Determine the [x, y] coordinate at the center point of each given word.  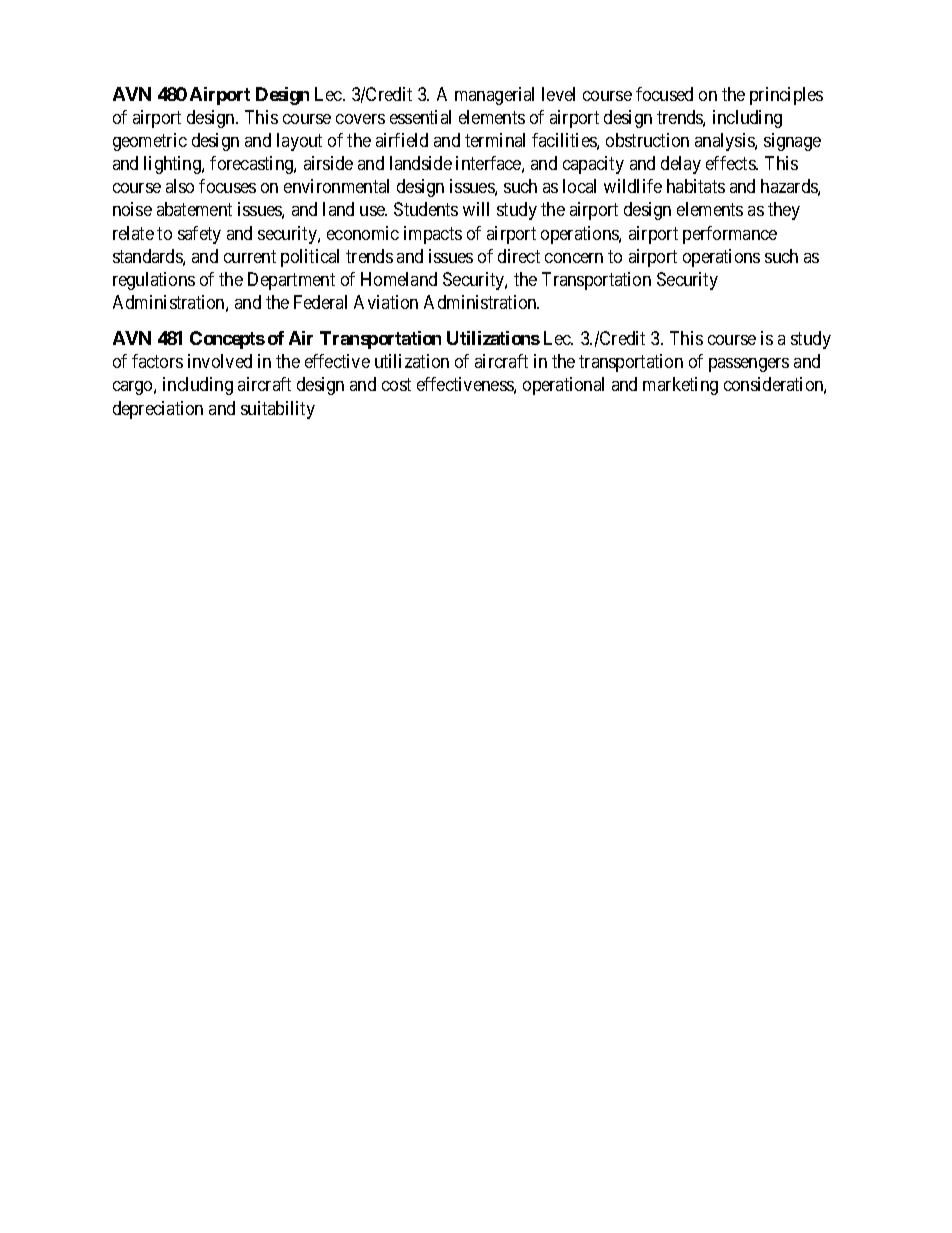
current [250, 256]
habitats [696, 186]
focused [664, 94]
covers [360, 119]
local [579, 186]
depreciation [158, 410]
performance [730, 235]
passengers [749, 365]
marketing [680, 386]
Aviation [386, 302]
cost [396, 385]
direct [519, 256]
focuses [227, 186]
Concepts [227, 340]
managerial [494, 96]
